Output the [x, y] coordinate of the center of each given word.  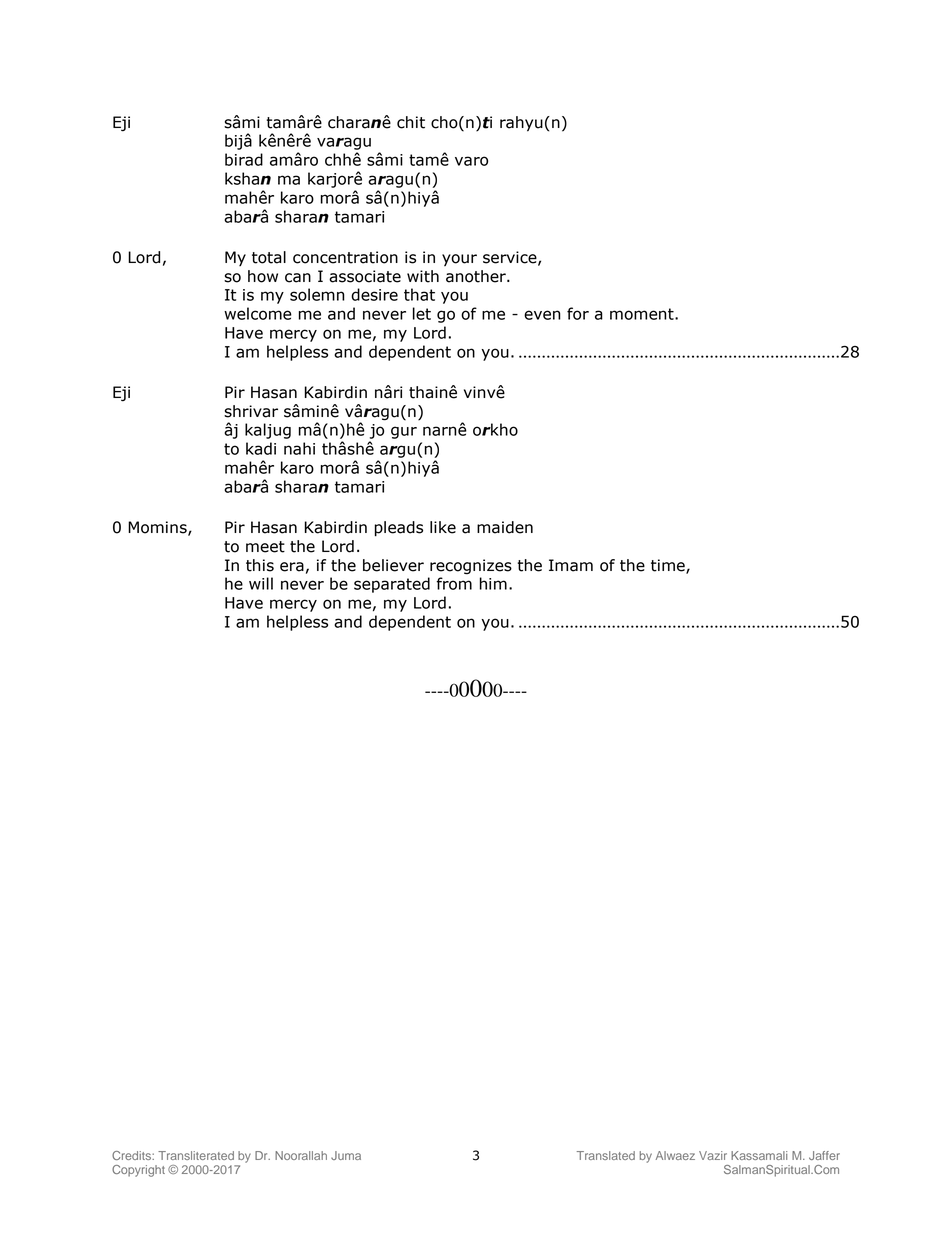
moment [643, 314]
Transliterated [196, 1155]
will [261, 583]
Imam [571, 565]
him [493, 583]
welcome [258, 313]
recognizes [471, 567]
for [578, 313]
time [669, 566]
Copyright [138, 1171]
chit [411, 122]
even [542, 315]
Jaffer [824, 1155]
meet [265, 547]
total [269, 257]
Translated [606, 1155]
